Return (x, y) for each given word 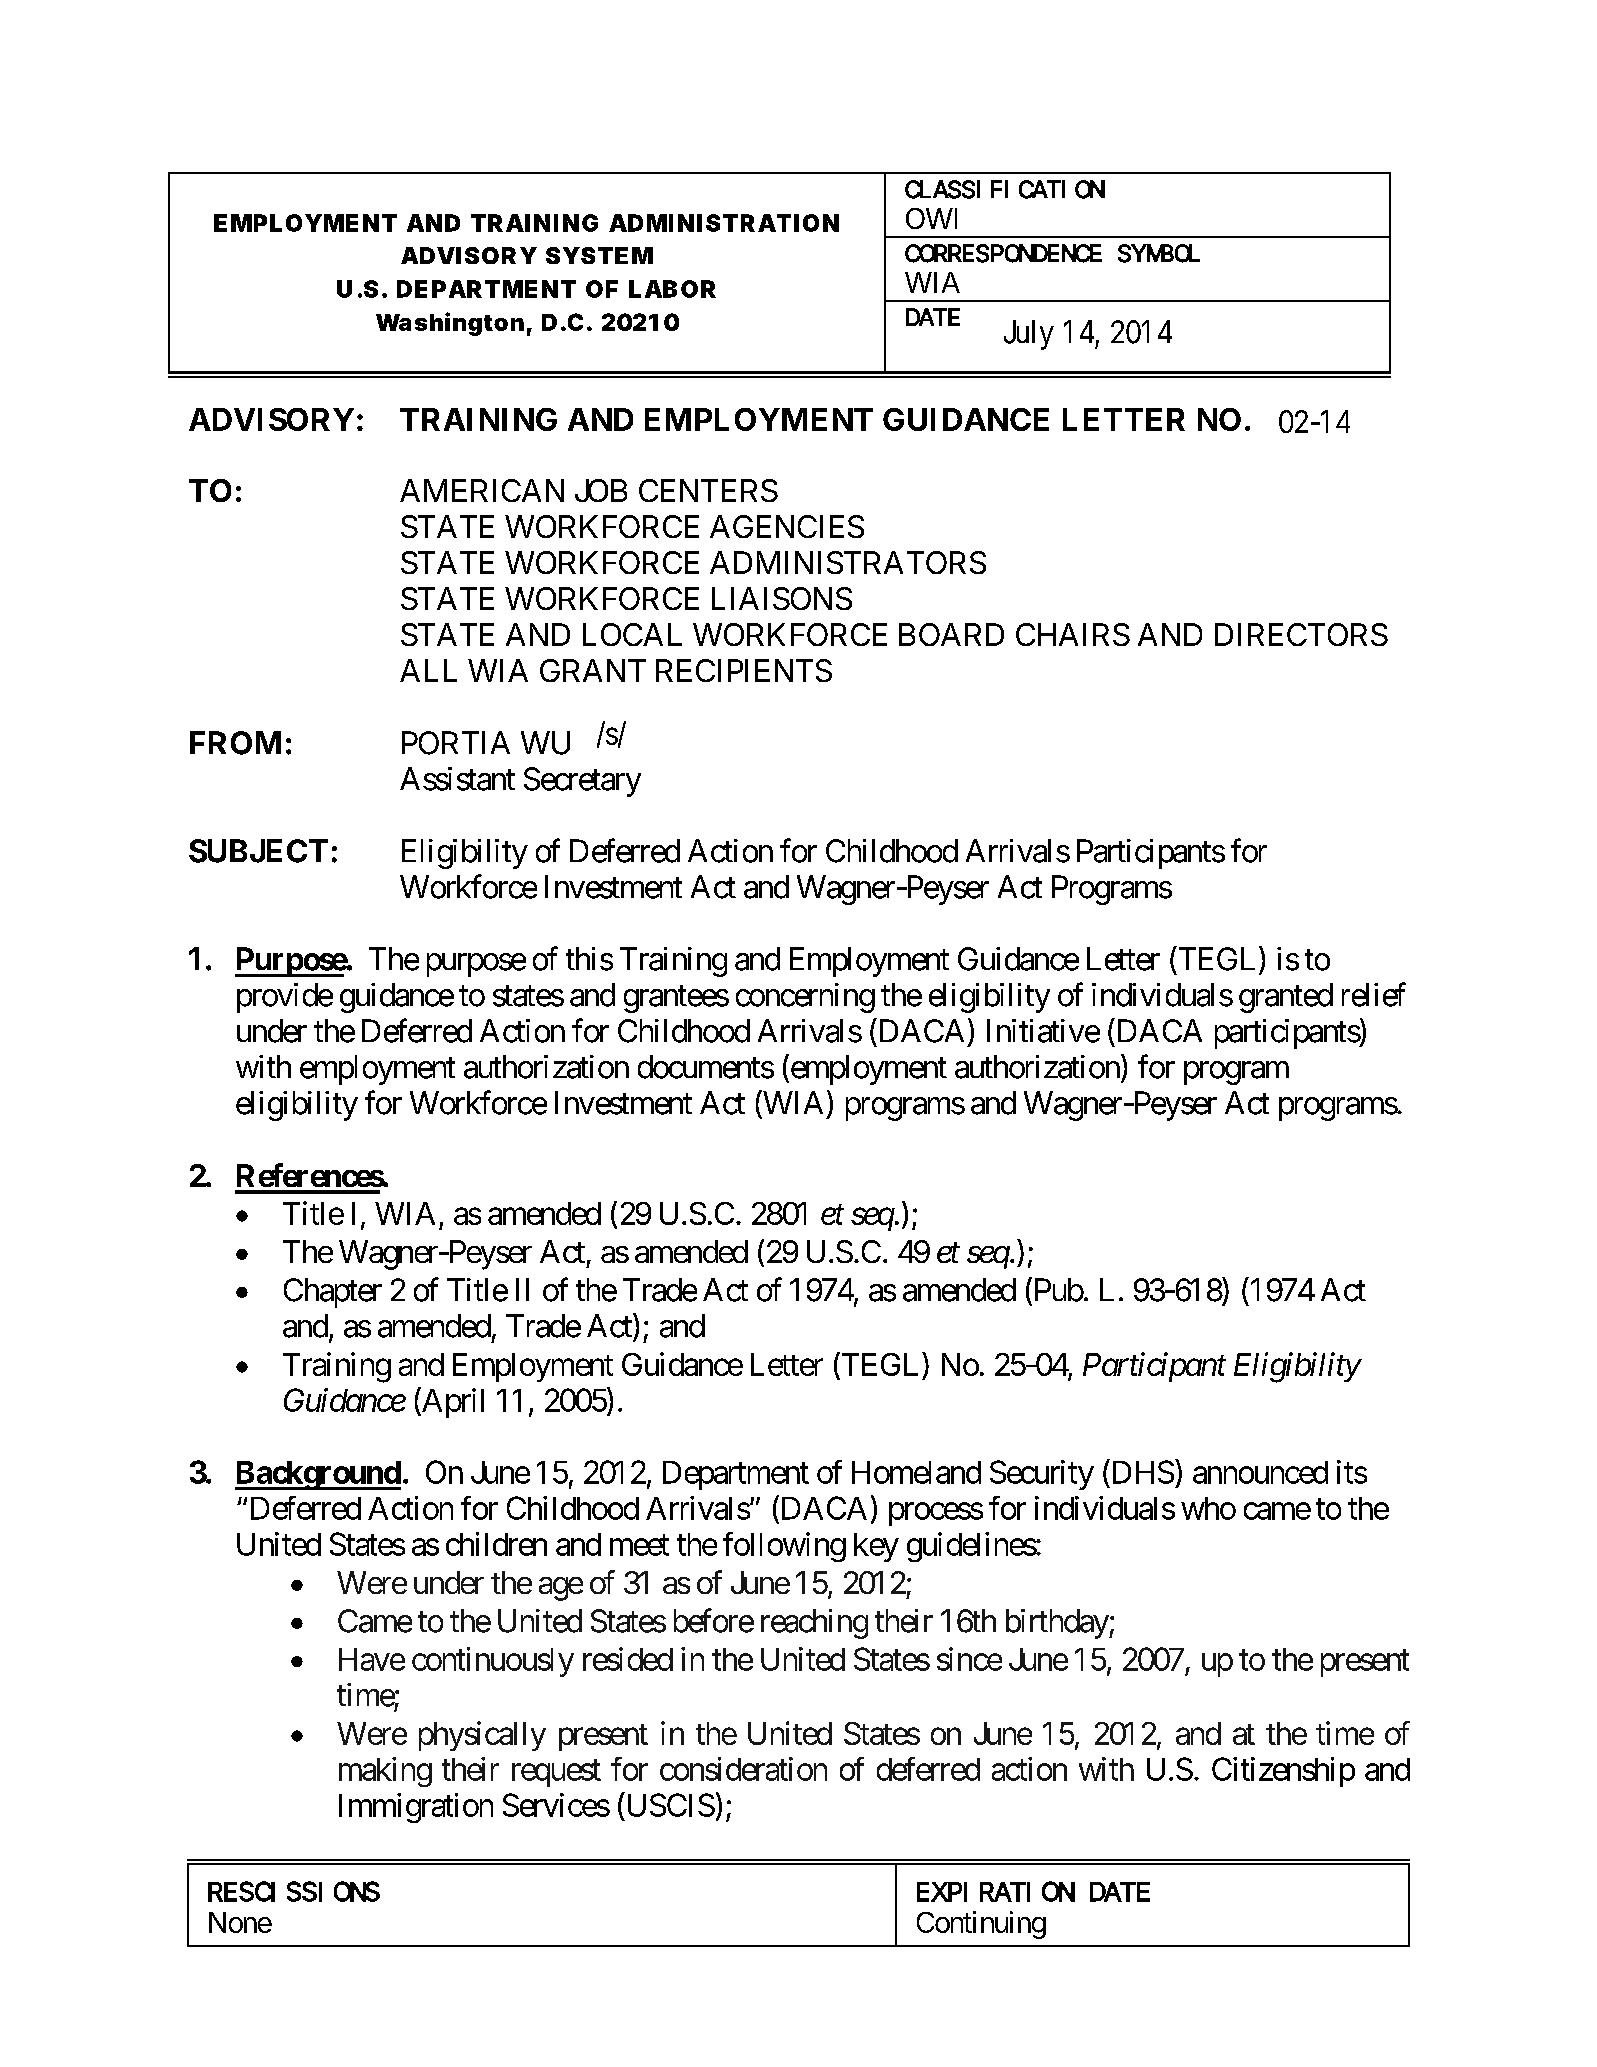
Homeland (916, 1472)
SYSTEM (599, 255)
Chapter (333, 1293)
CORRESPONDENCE (1003, 253)
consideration (743, 1769)
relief (1374, 994)
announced (1260, 1472)
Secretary (582, 782)
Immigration (416, 1808)
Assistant (457, 779)
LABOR (672, 289)
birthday (1058, 1624)
